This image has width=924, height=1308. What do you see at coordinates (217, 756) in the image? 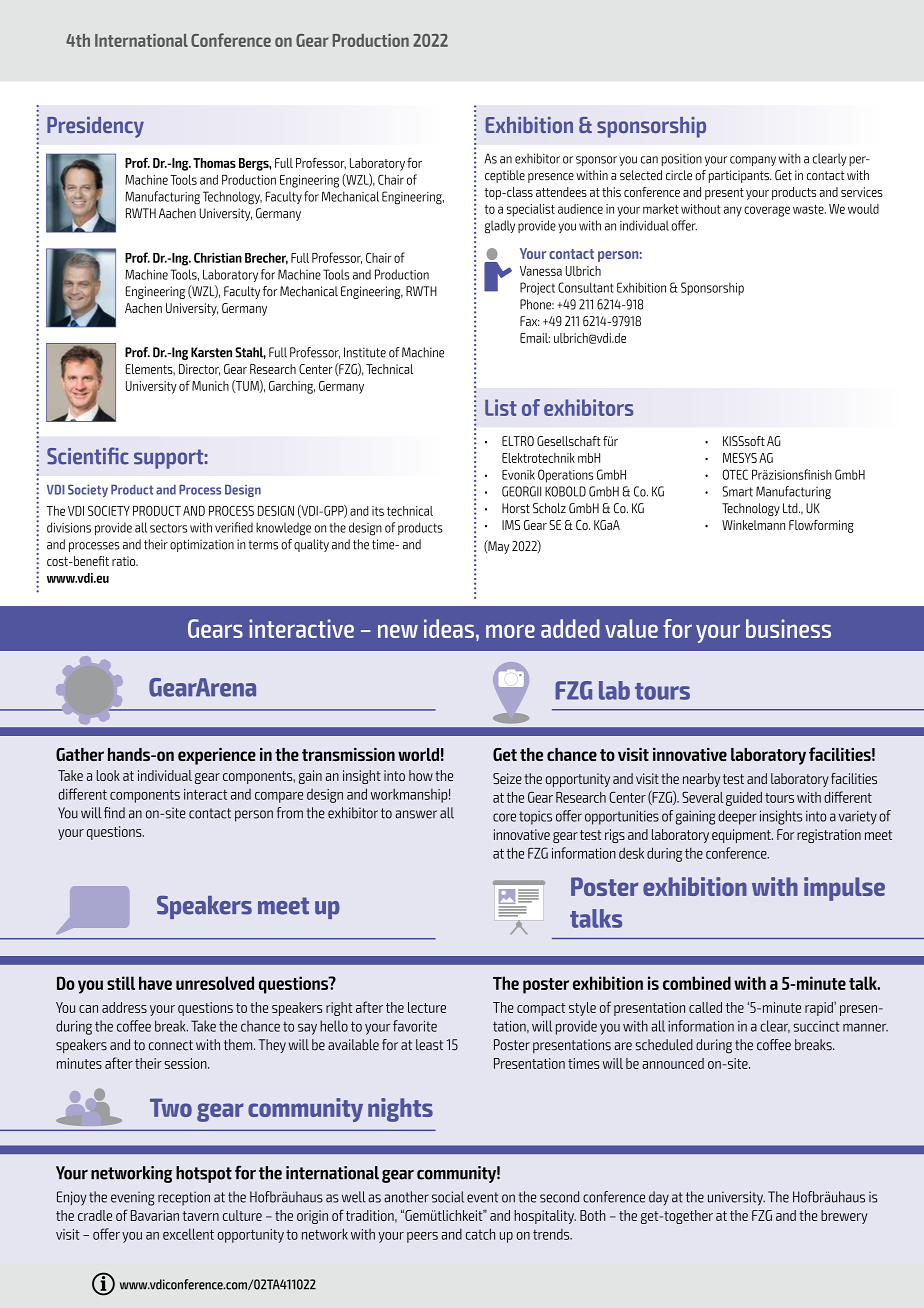
I see `experience` at bounding box center [217, 756].
